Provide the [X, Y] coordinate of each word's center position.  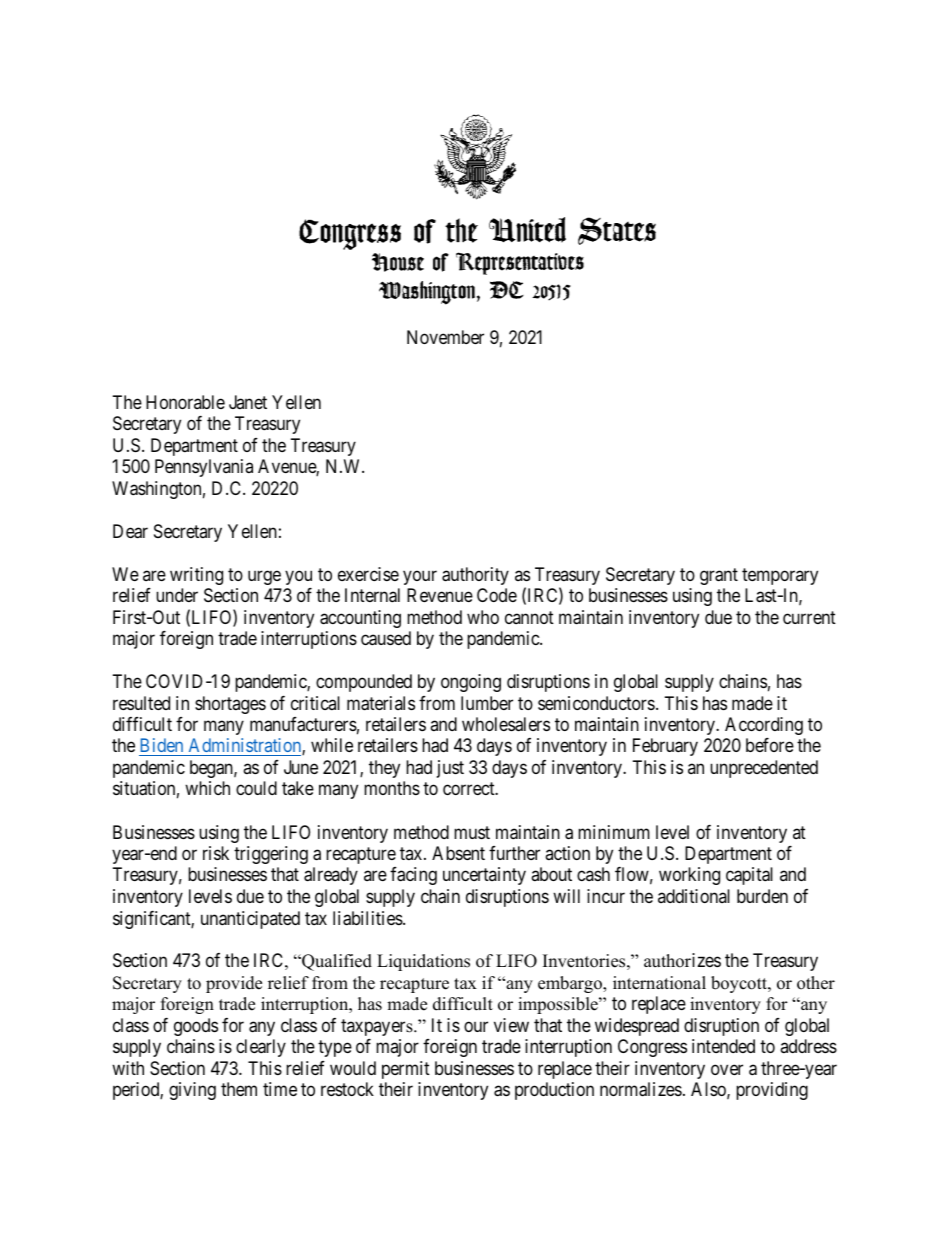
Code [497, 595]
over [727, 1069]
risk [216, 853]
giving [192, 1091]
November [445, 337]
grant [719, 576]
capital [749, 876]
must [472, 832]
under [177, 595]
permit [406, 1070]
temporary [780, 576]
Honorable [185, 402]
